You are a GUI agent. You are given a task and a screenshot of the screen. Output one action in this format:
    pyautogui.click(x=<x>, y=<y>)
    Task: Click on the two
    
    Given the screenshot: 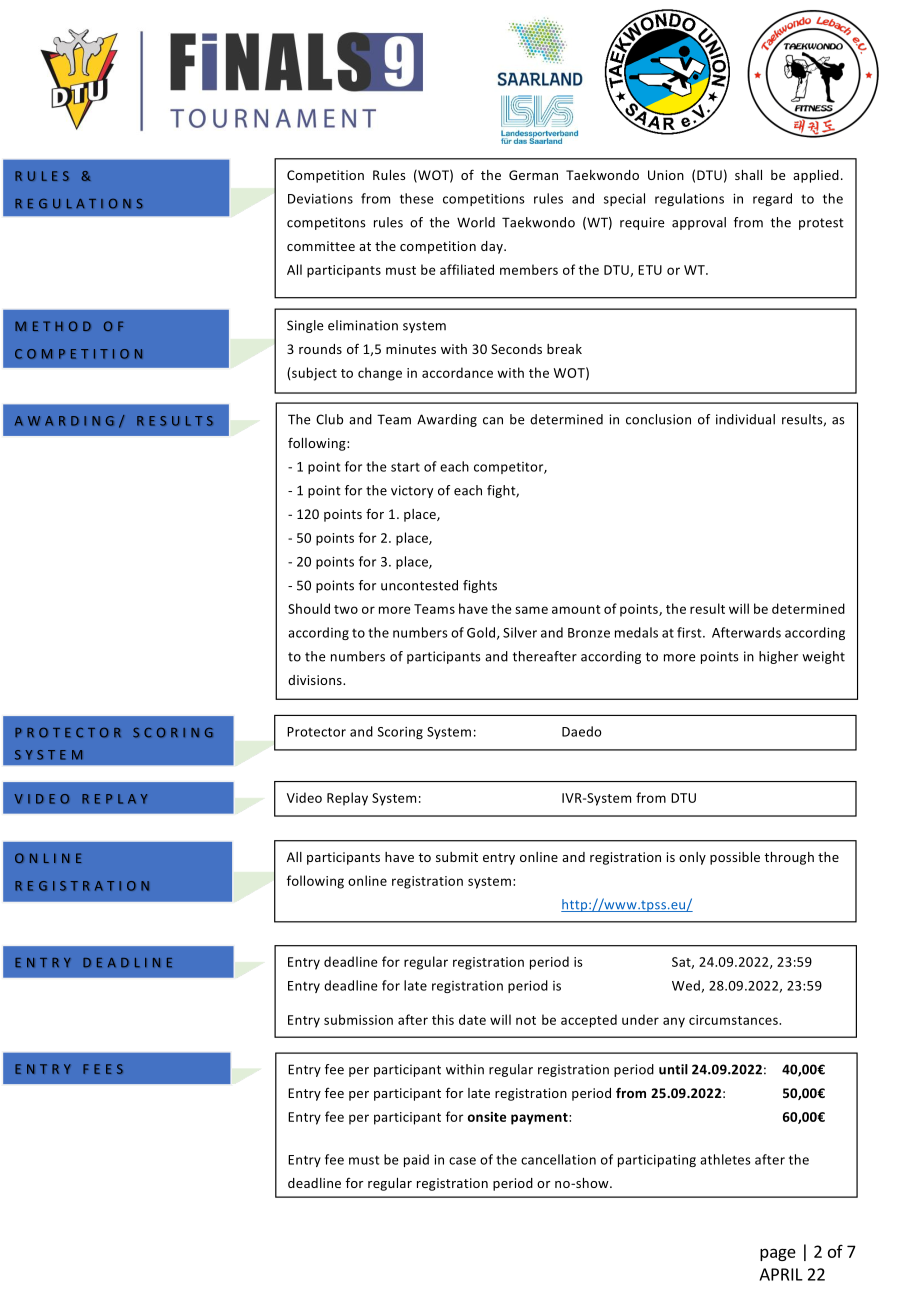 What is the action you would take?
    pyautogui.click(x=346, y=609)
